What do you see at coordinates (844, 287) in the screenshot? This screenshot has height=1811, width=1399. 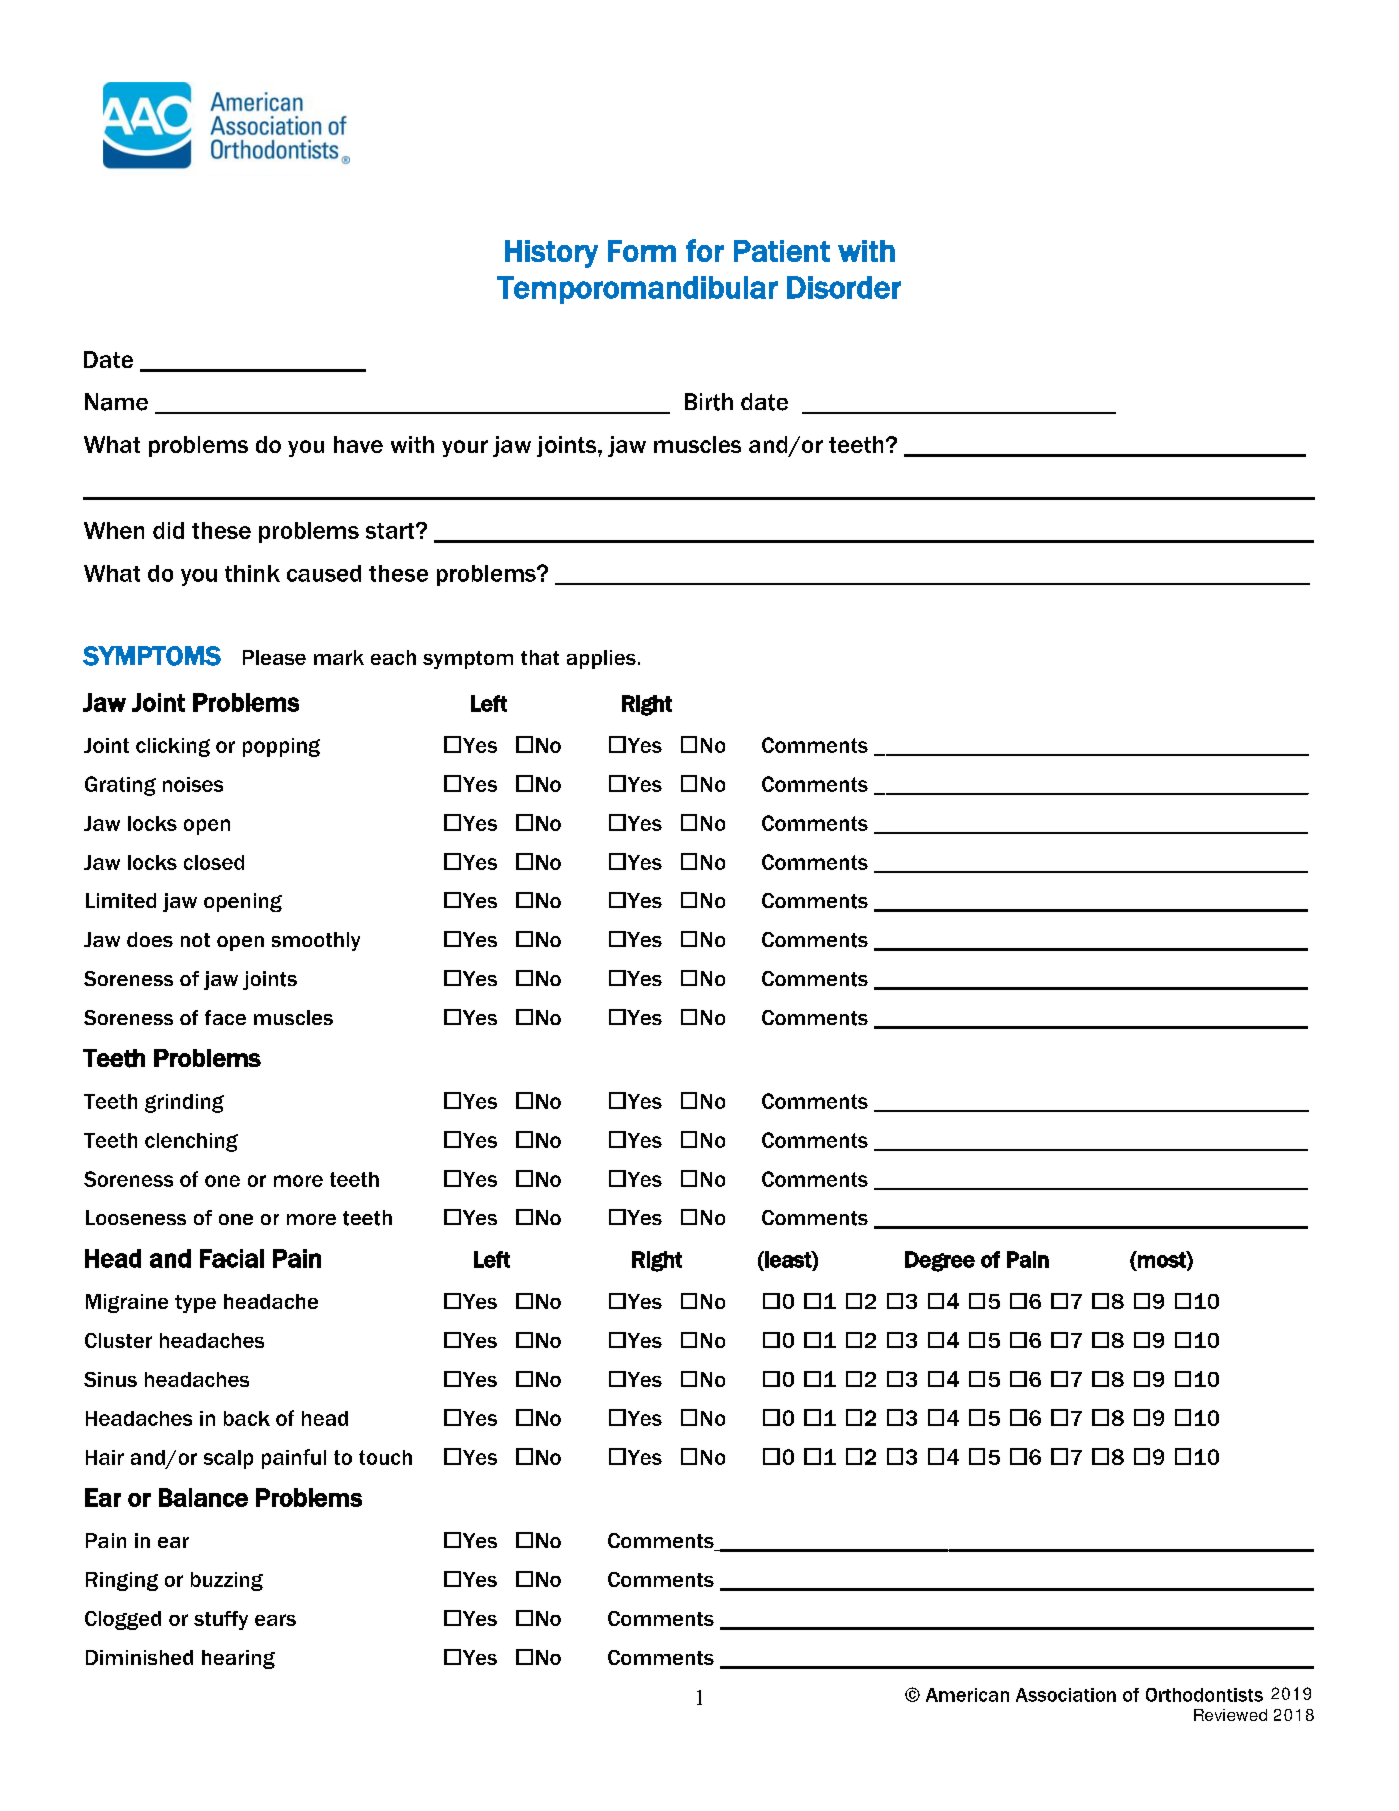 I see `Disorder` at bounding box center [844, 287].
